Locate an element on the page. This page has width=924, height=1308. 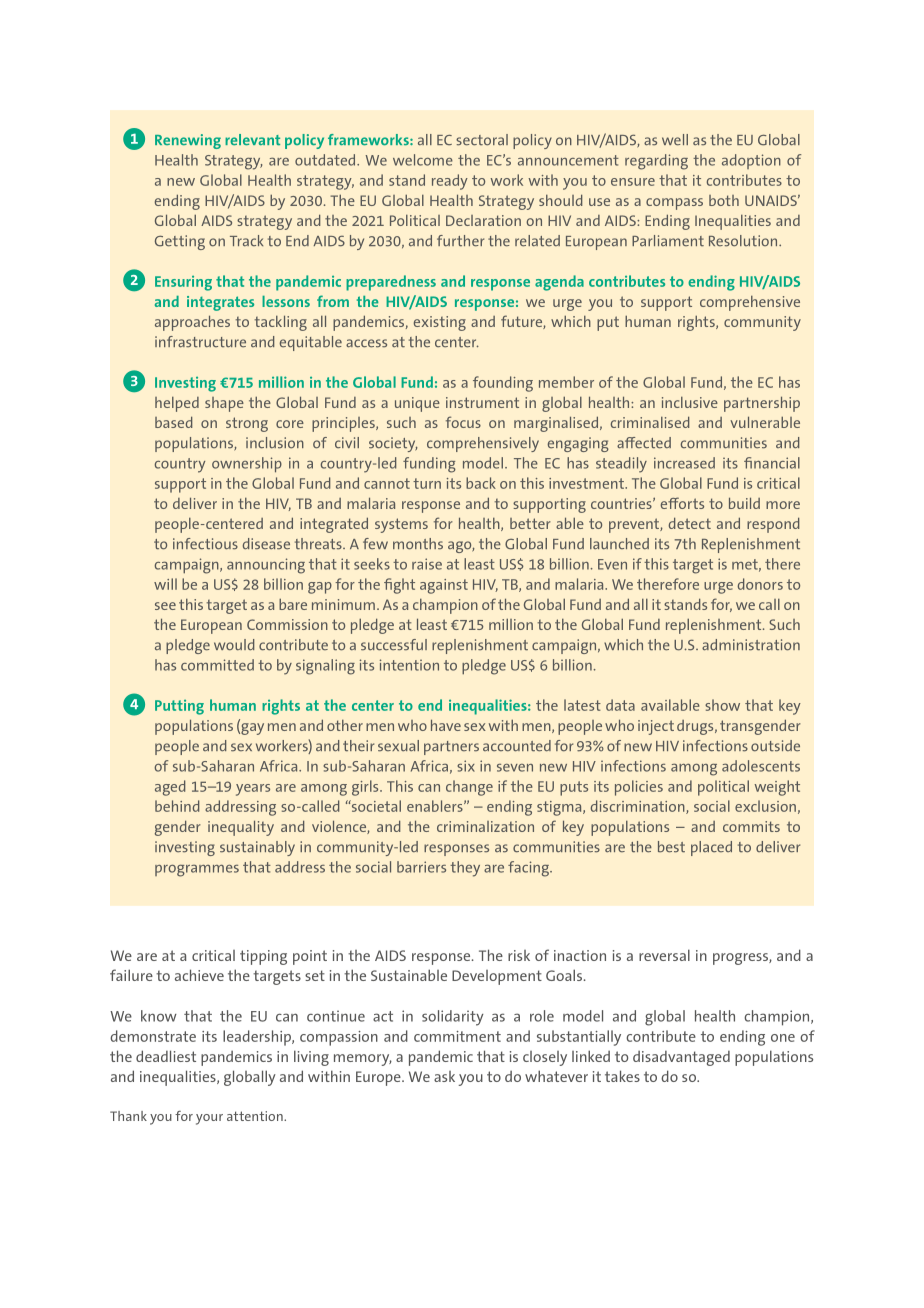
ask is located at coordinates (444, 1076).
